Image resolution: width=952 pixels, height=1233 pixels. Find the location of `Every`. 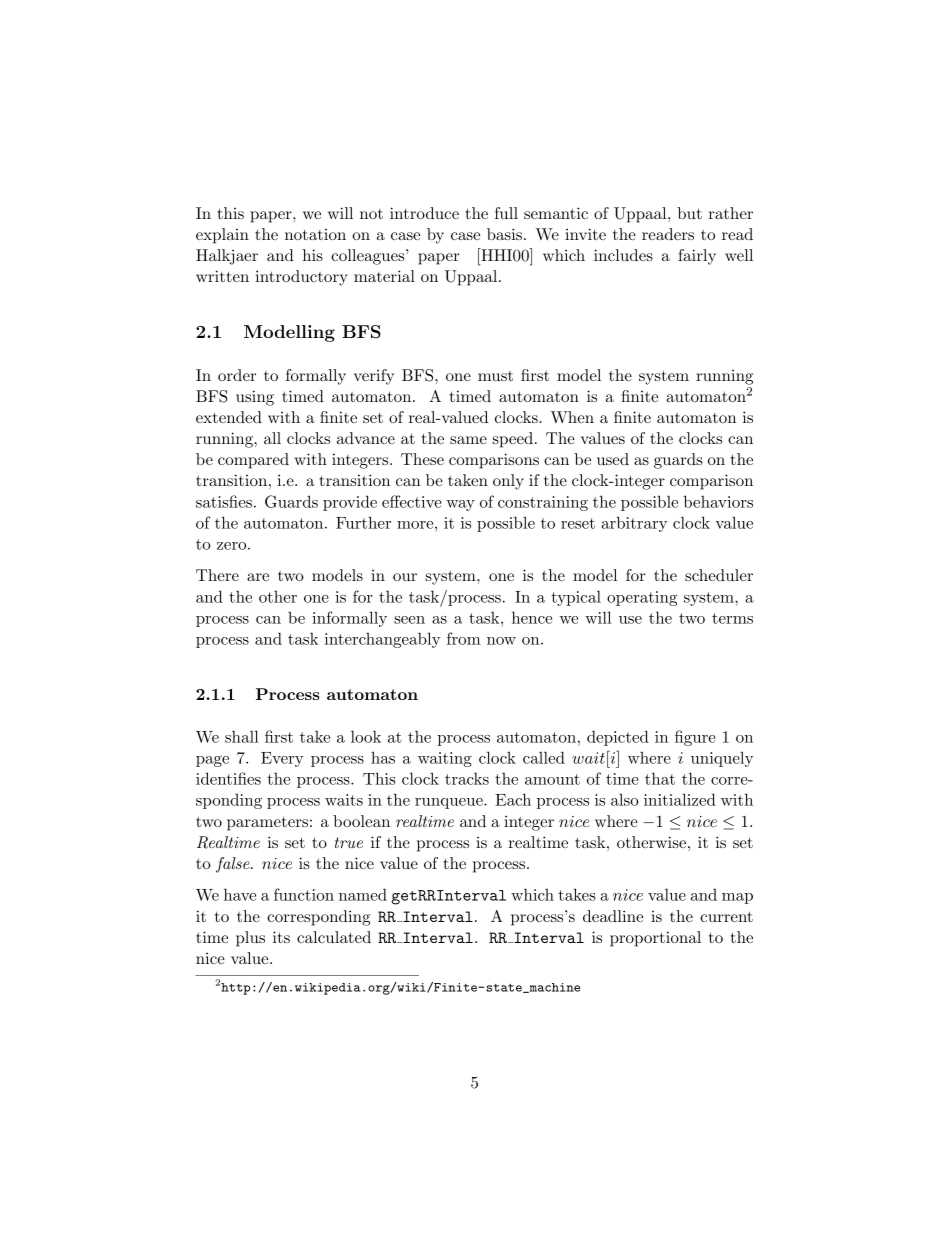

Every is located at coordinates (282, 759).
